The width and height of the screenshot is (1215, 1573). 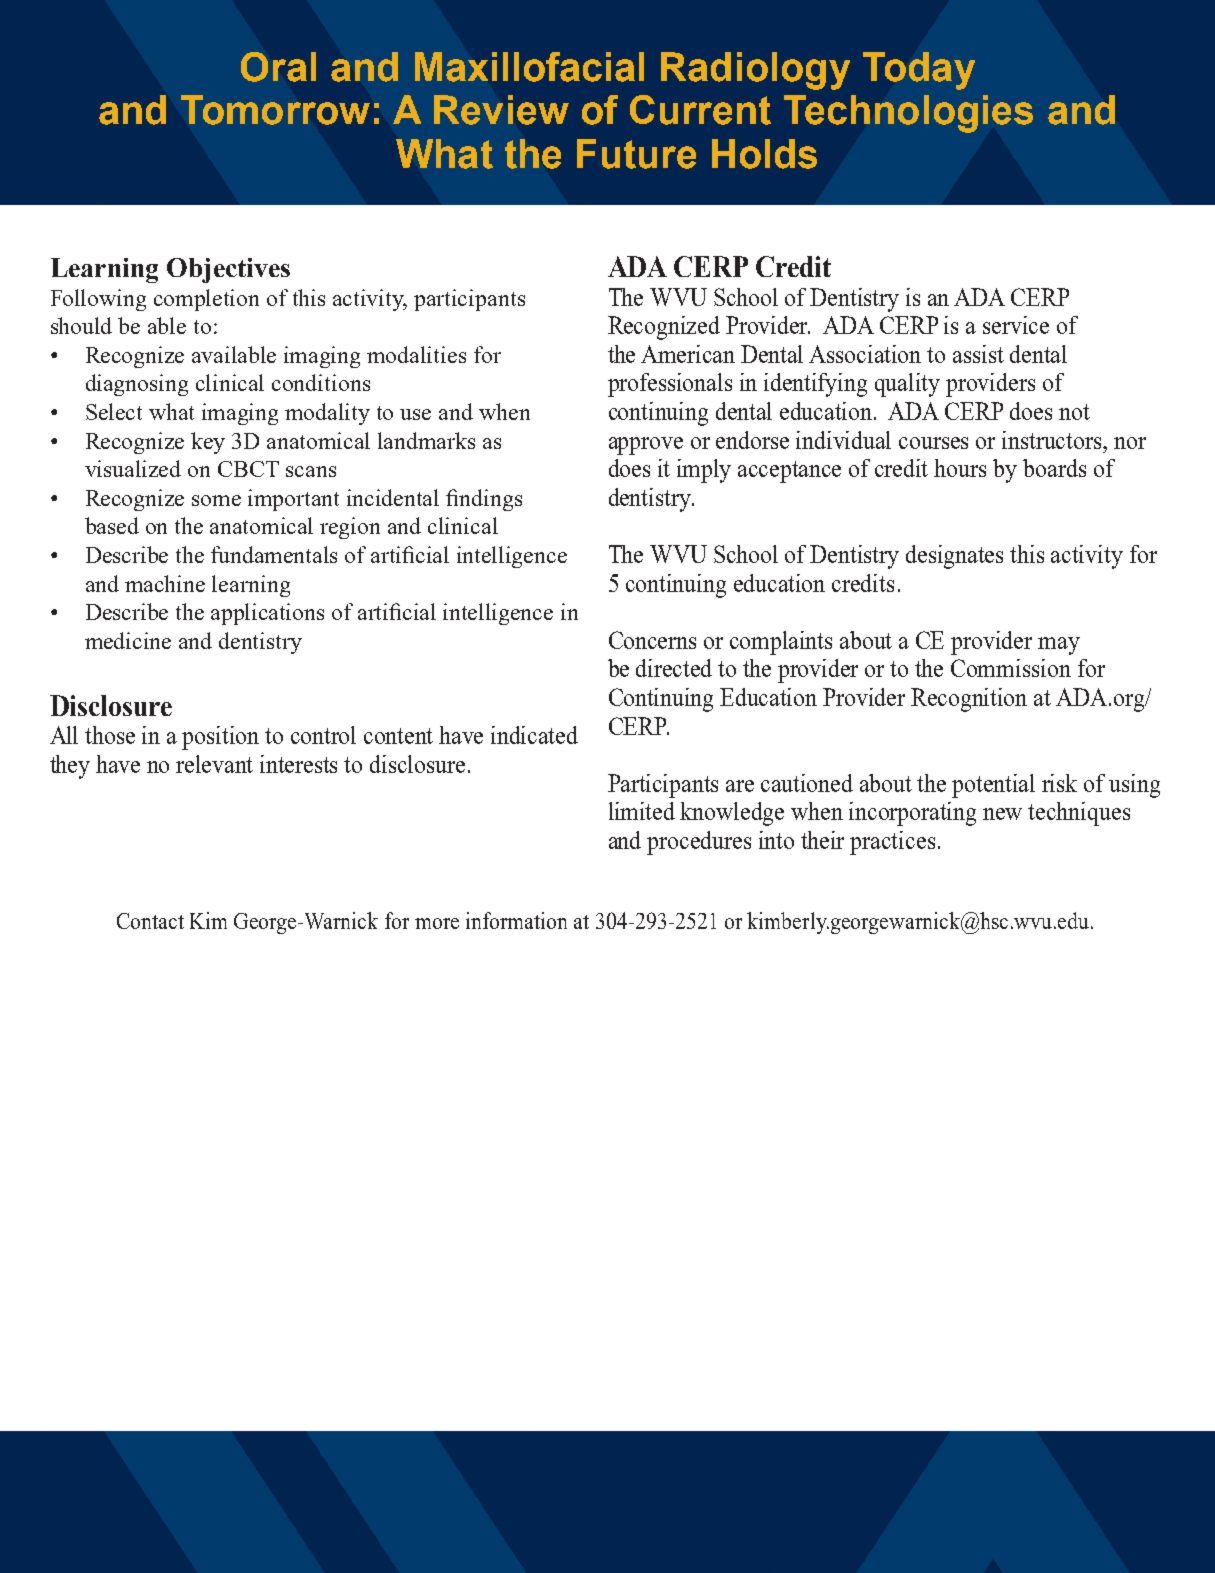 What do you see at coordinates (150, 921) in the screenshot?
I see `Contact` at bounding box center [150, 921].
